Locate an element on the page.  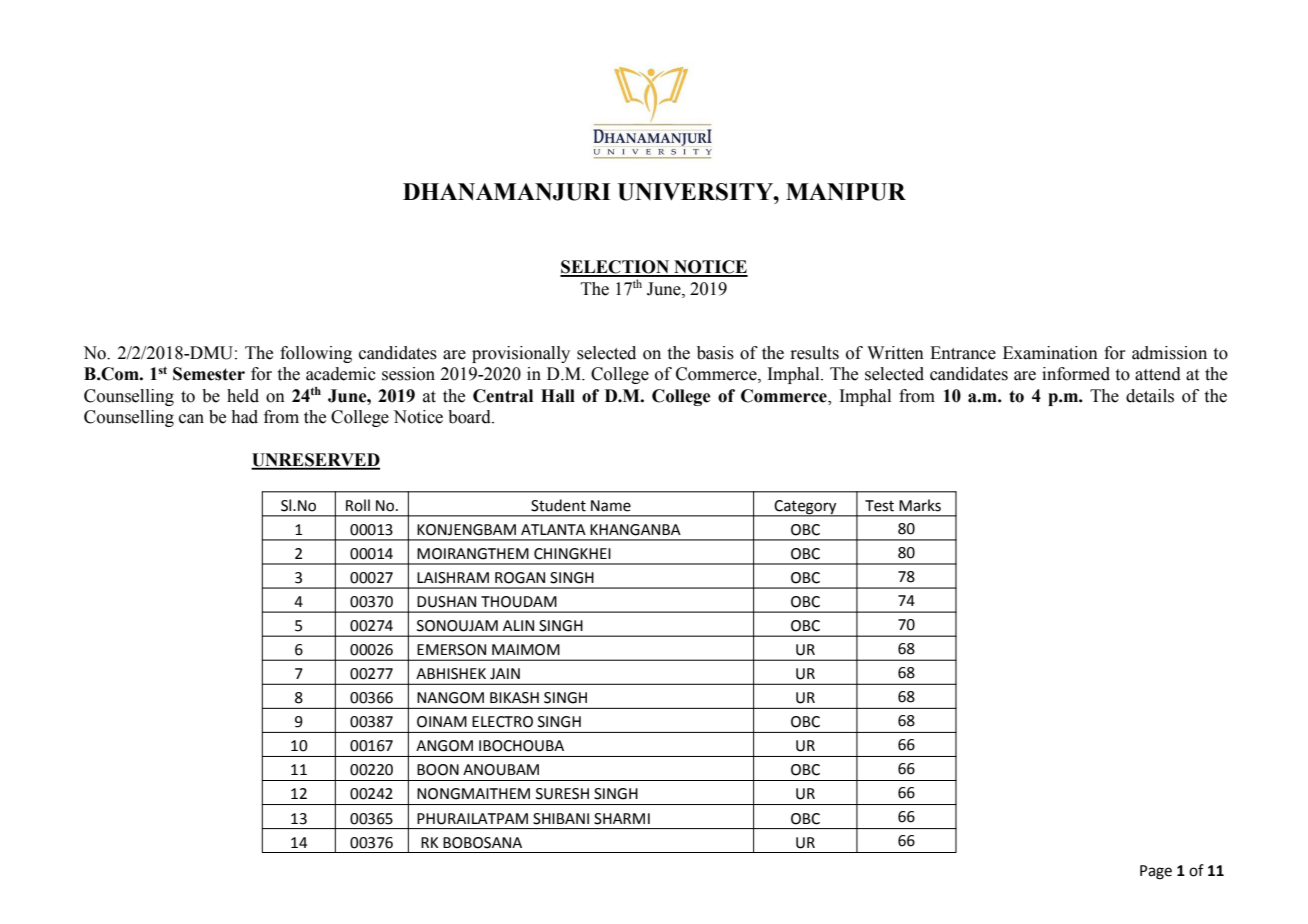
SELECTION is located at coordinates (616, 268).
